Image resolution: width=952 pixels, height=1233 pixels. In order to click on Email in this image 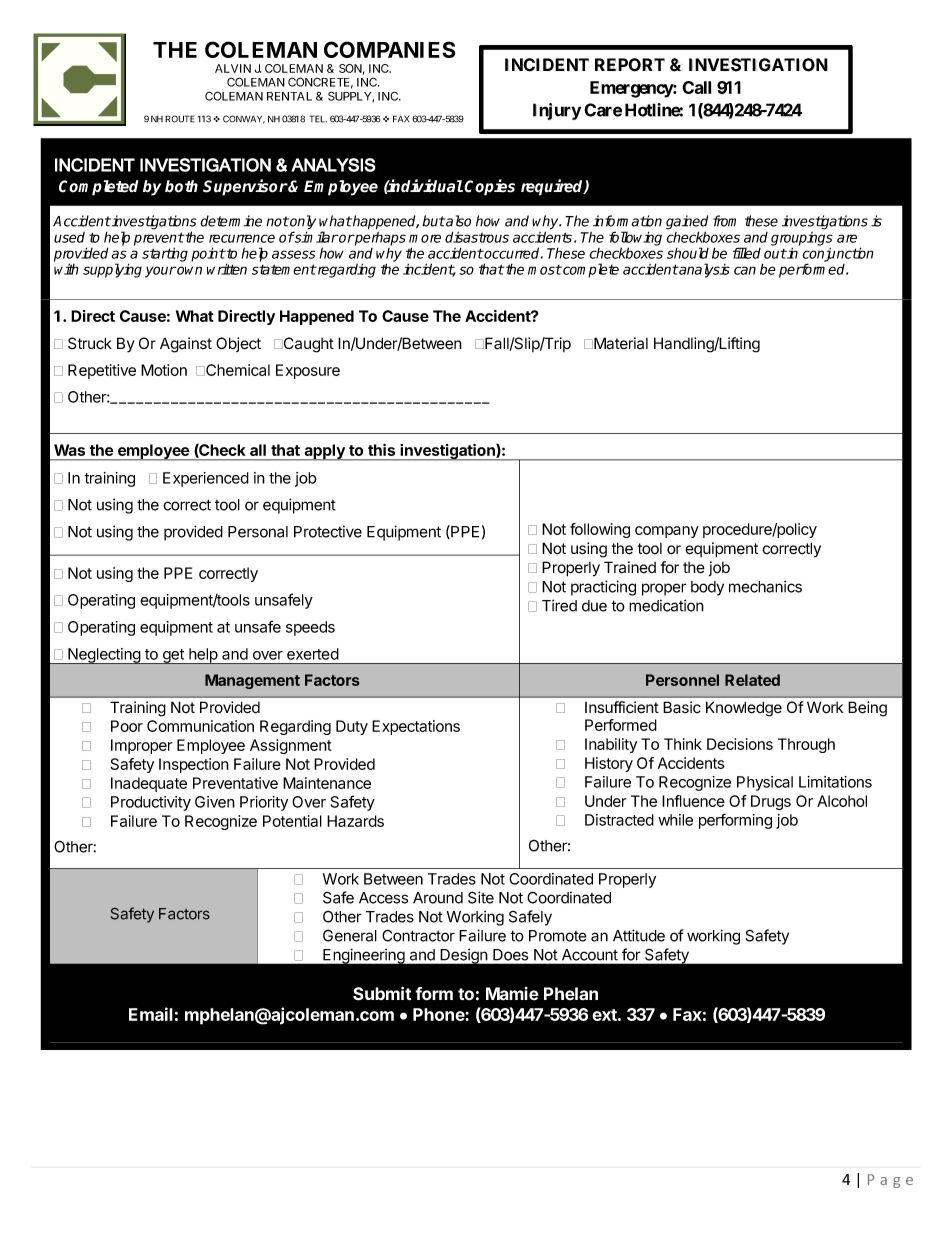, I will do `click(151, 1014)`.
